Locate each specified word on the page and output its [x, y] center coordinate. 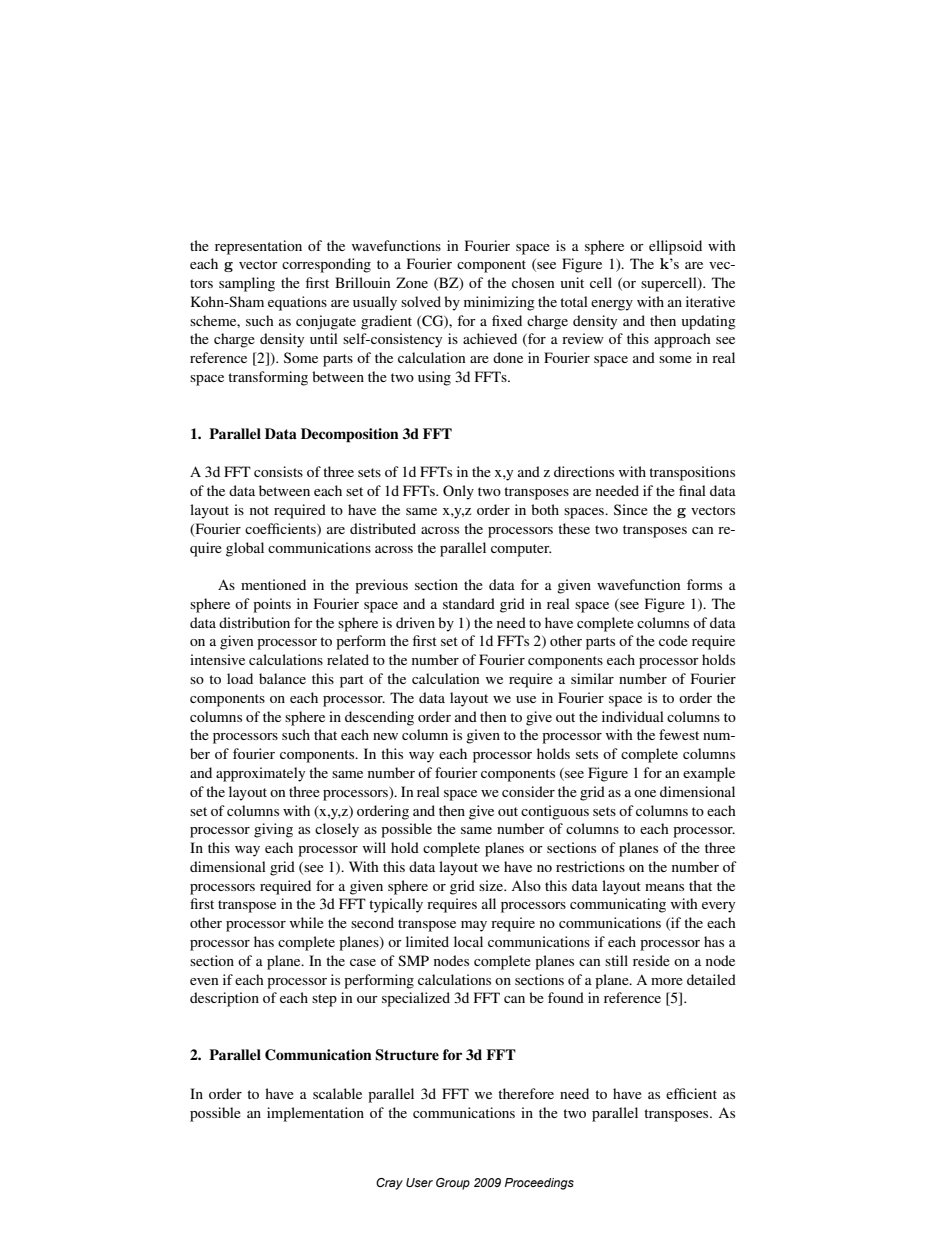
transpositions [692, 473]
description [224, 999]
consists [278, 471]
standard [469, 603]
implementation [315, 1114]
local [468, 941]
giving [273, 830]
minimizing [499, 303]
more [667, 981]
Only [458, 492]
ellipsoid [675, 247]
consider [528, 791]
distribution [254, 622]
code [673, 640]
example [709, 774]
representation [258, 247]
